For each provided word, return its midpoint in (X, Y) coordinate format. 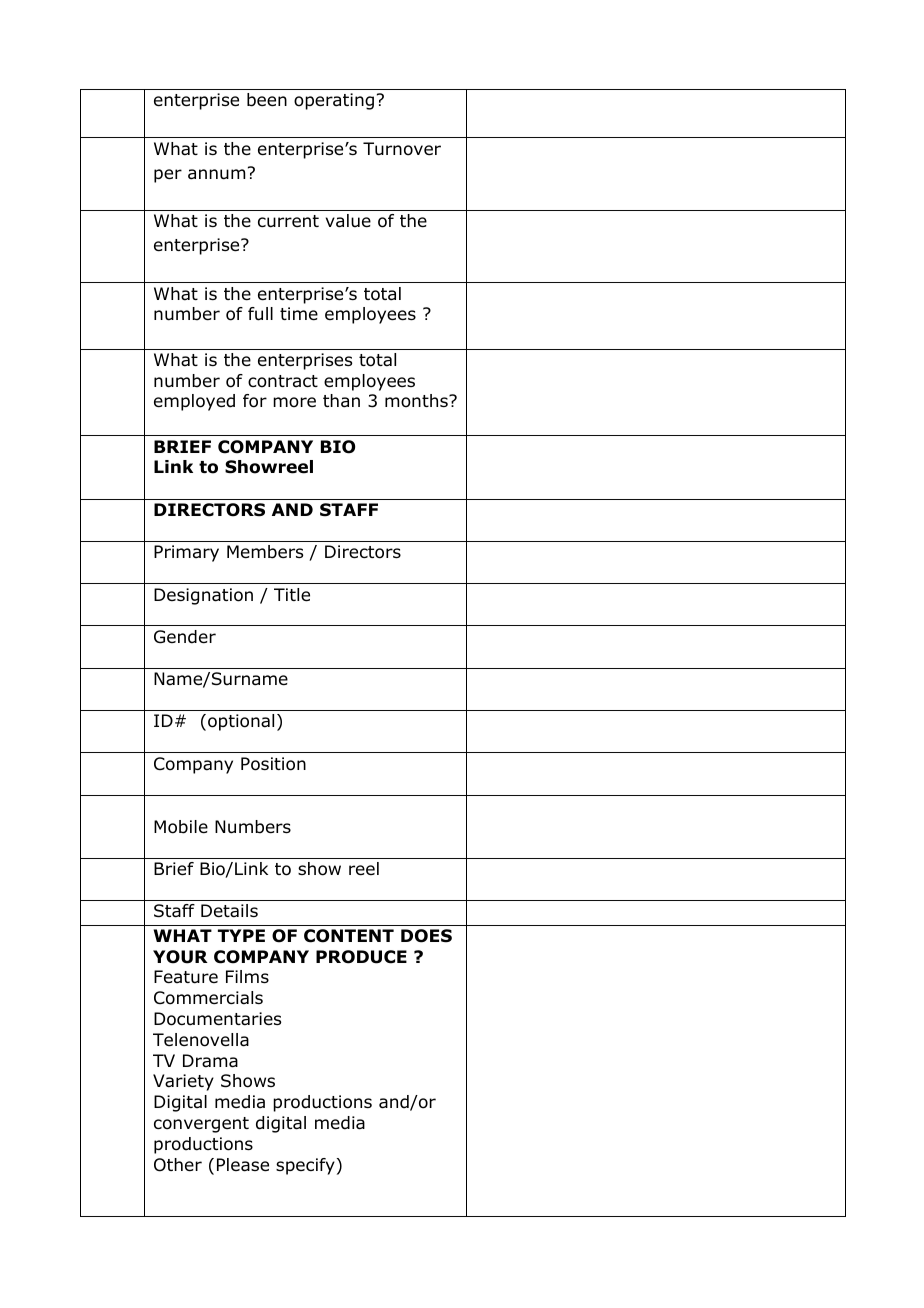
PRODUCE (361, 957)
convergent (201, 1125)
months (417, 401)
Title (292, 595)
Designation (203, 596)
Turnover (402, 149)
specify (305, 1166)
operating (334, 101)
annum (216, 174)
